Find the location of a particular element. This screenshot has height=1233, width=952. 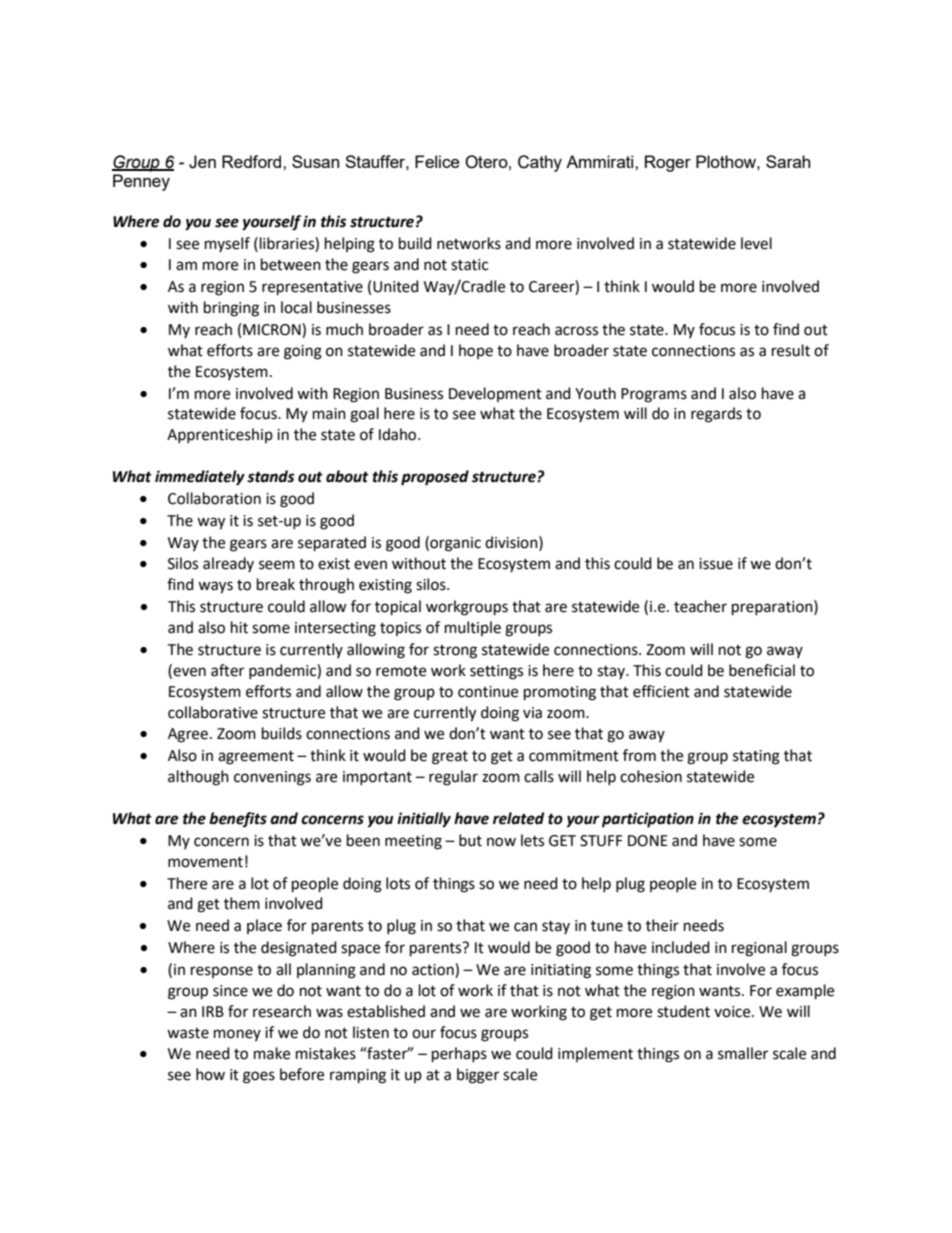

Cathy is located at coordinates (540, 163).
